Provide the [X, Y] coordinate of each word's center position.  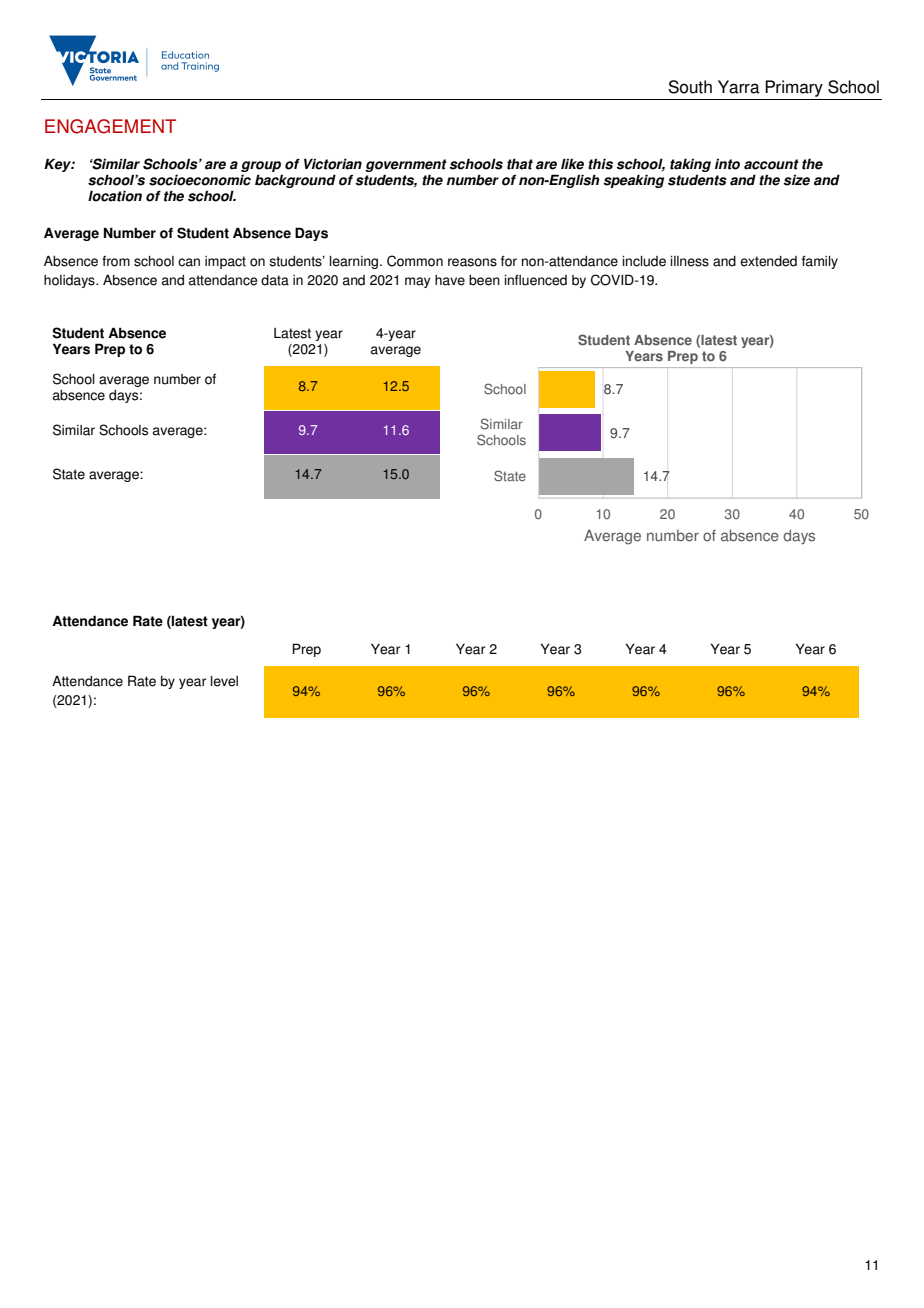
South [690, 87]
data [275, 280]
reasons [472, 262]
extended [768, 261]
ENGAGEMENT [110, 126]
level [224, 681]
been [484, 280]
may [417, 282]
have [450, 280]
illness [689, 261]
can [189, 262]
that [520, 164]
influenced [535, 280]
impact [225, 262]
